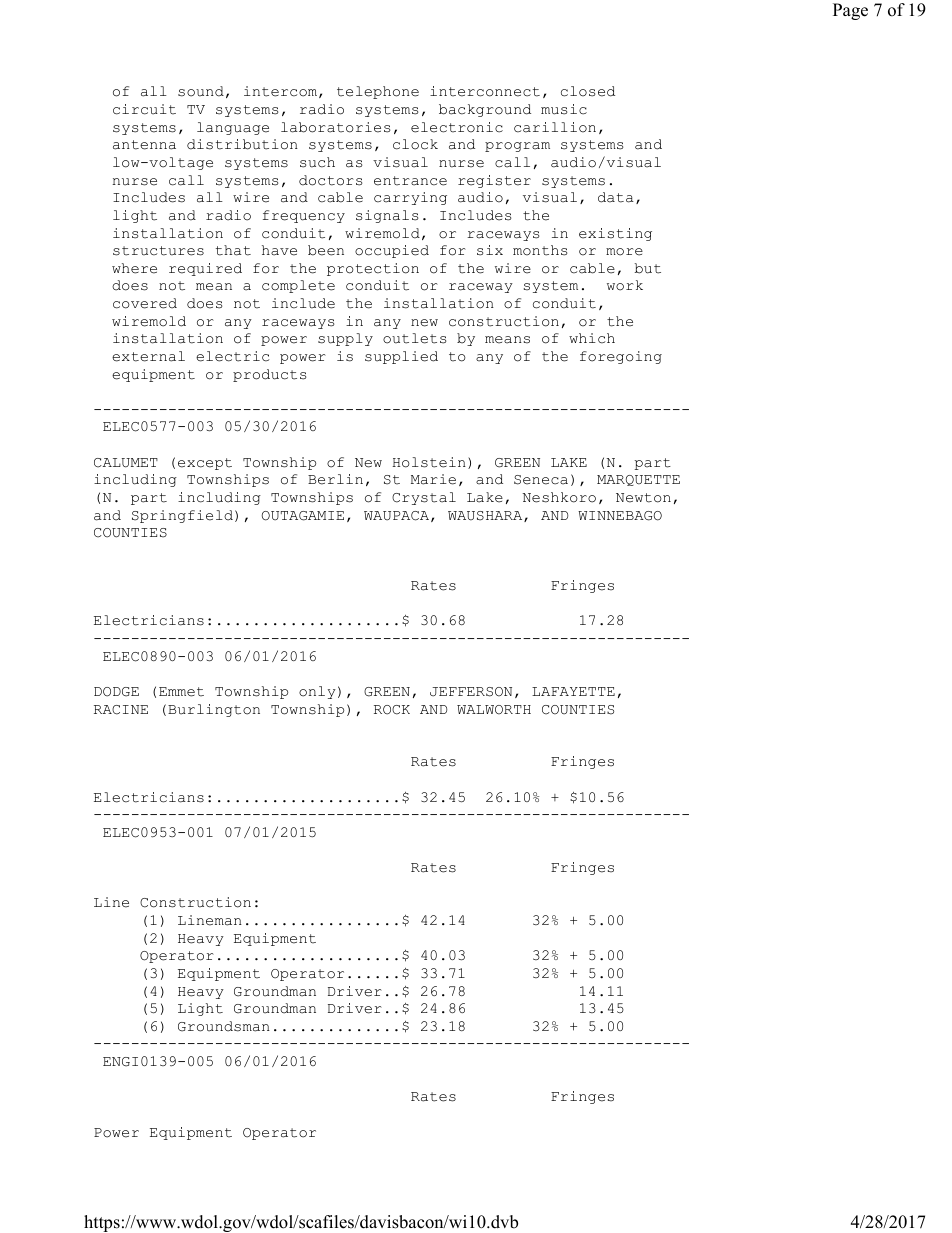  I want to click on six, so click(490, 250).
